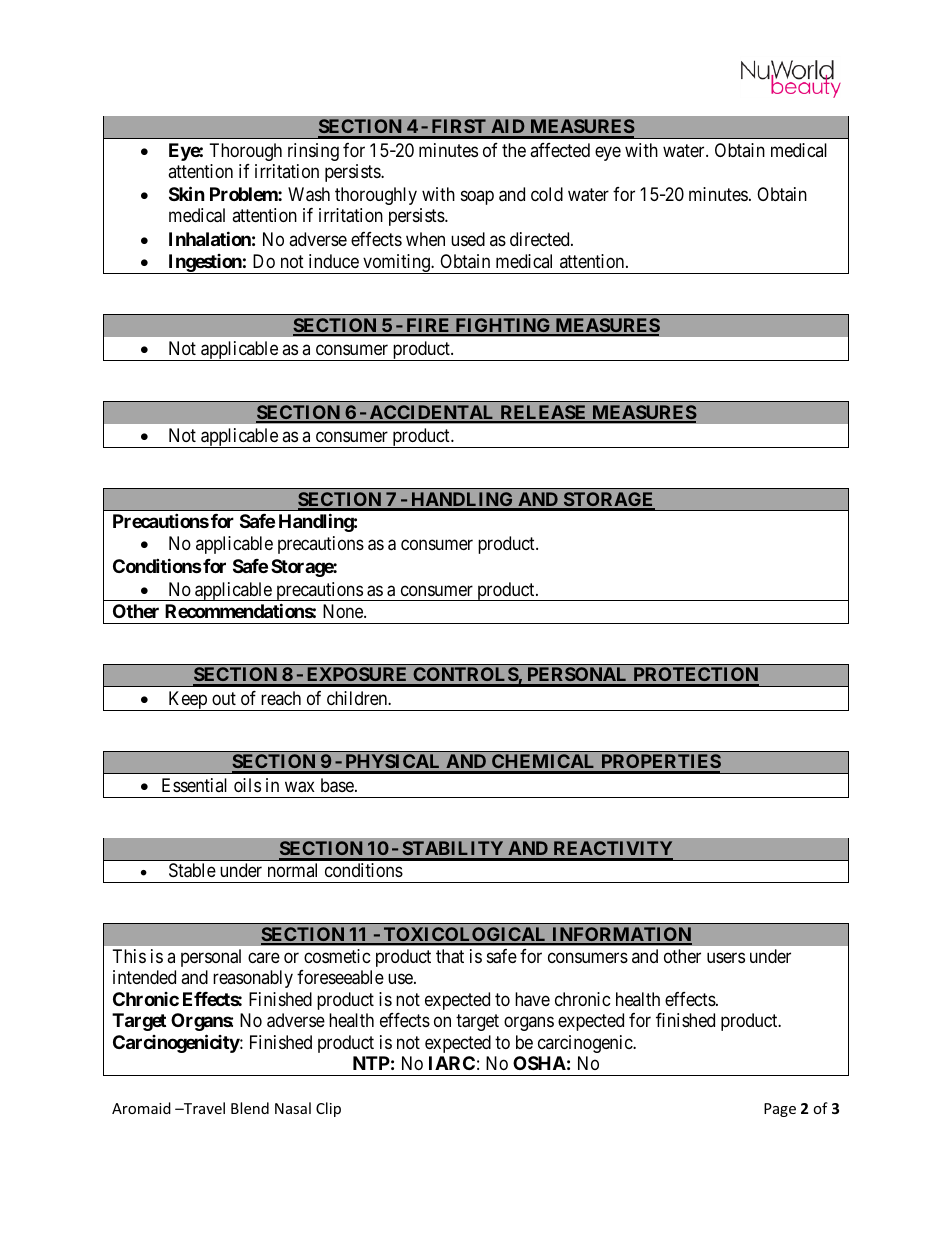 This screenshot has height=1233, width=952. Describe the element at coordinates (560, 150) in the screenshot. I see `affected` at that location.
